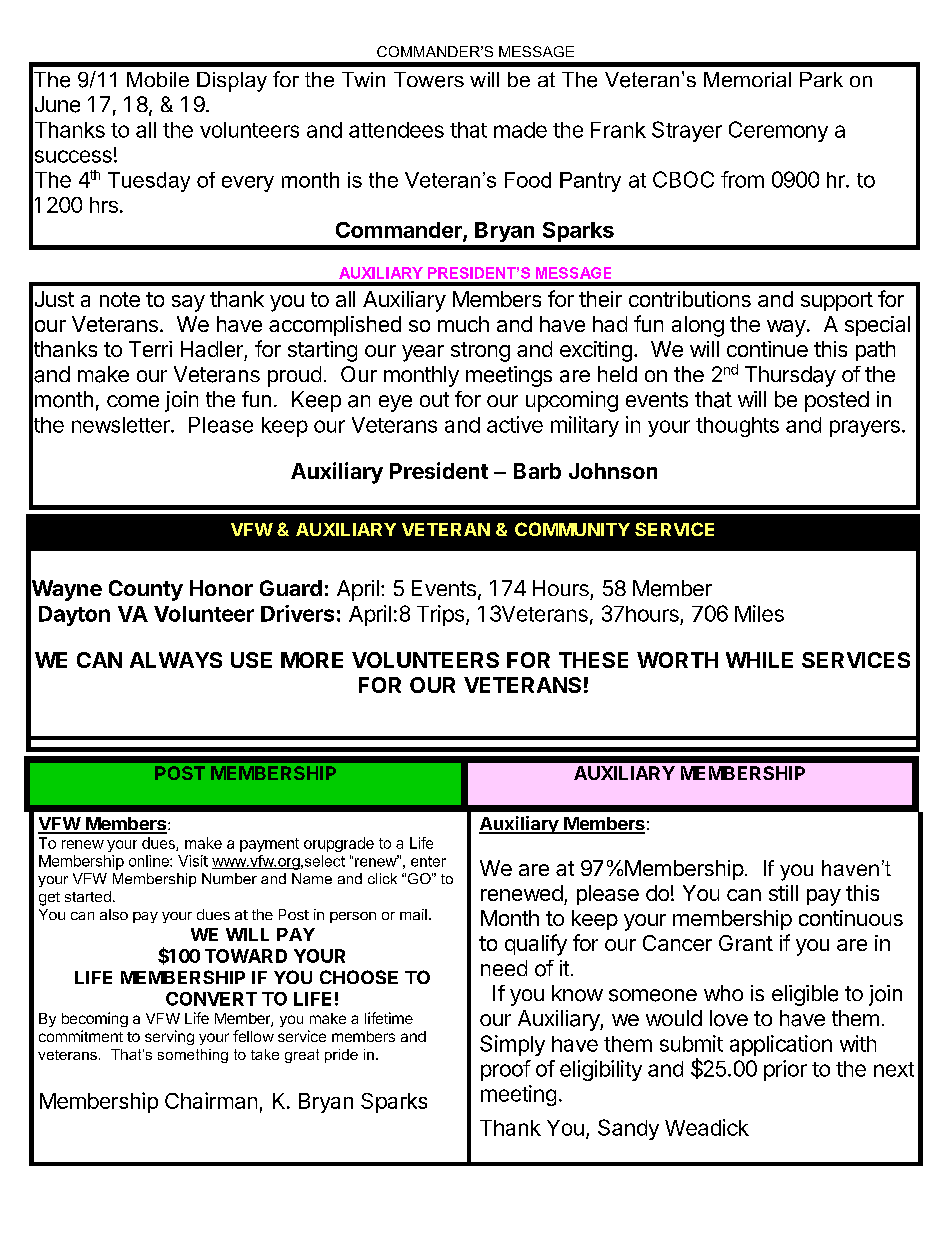  I want to click on WHILE, so click(759, 660).
